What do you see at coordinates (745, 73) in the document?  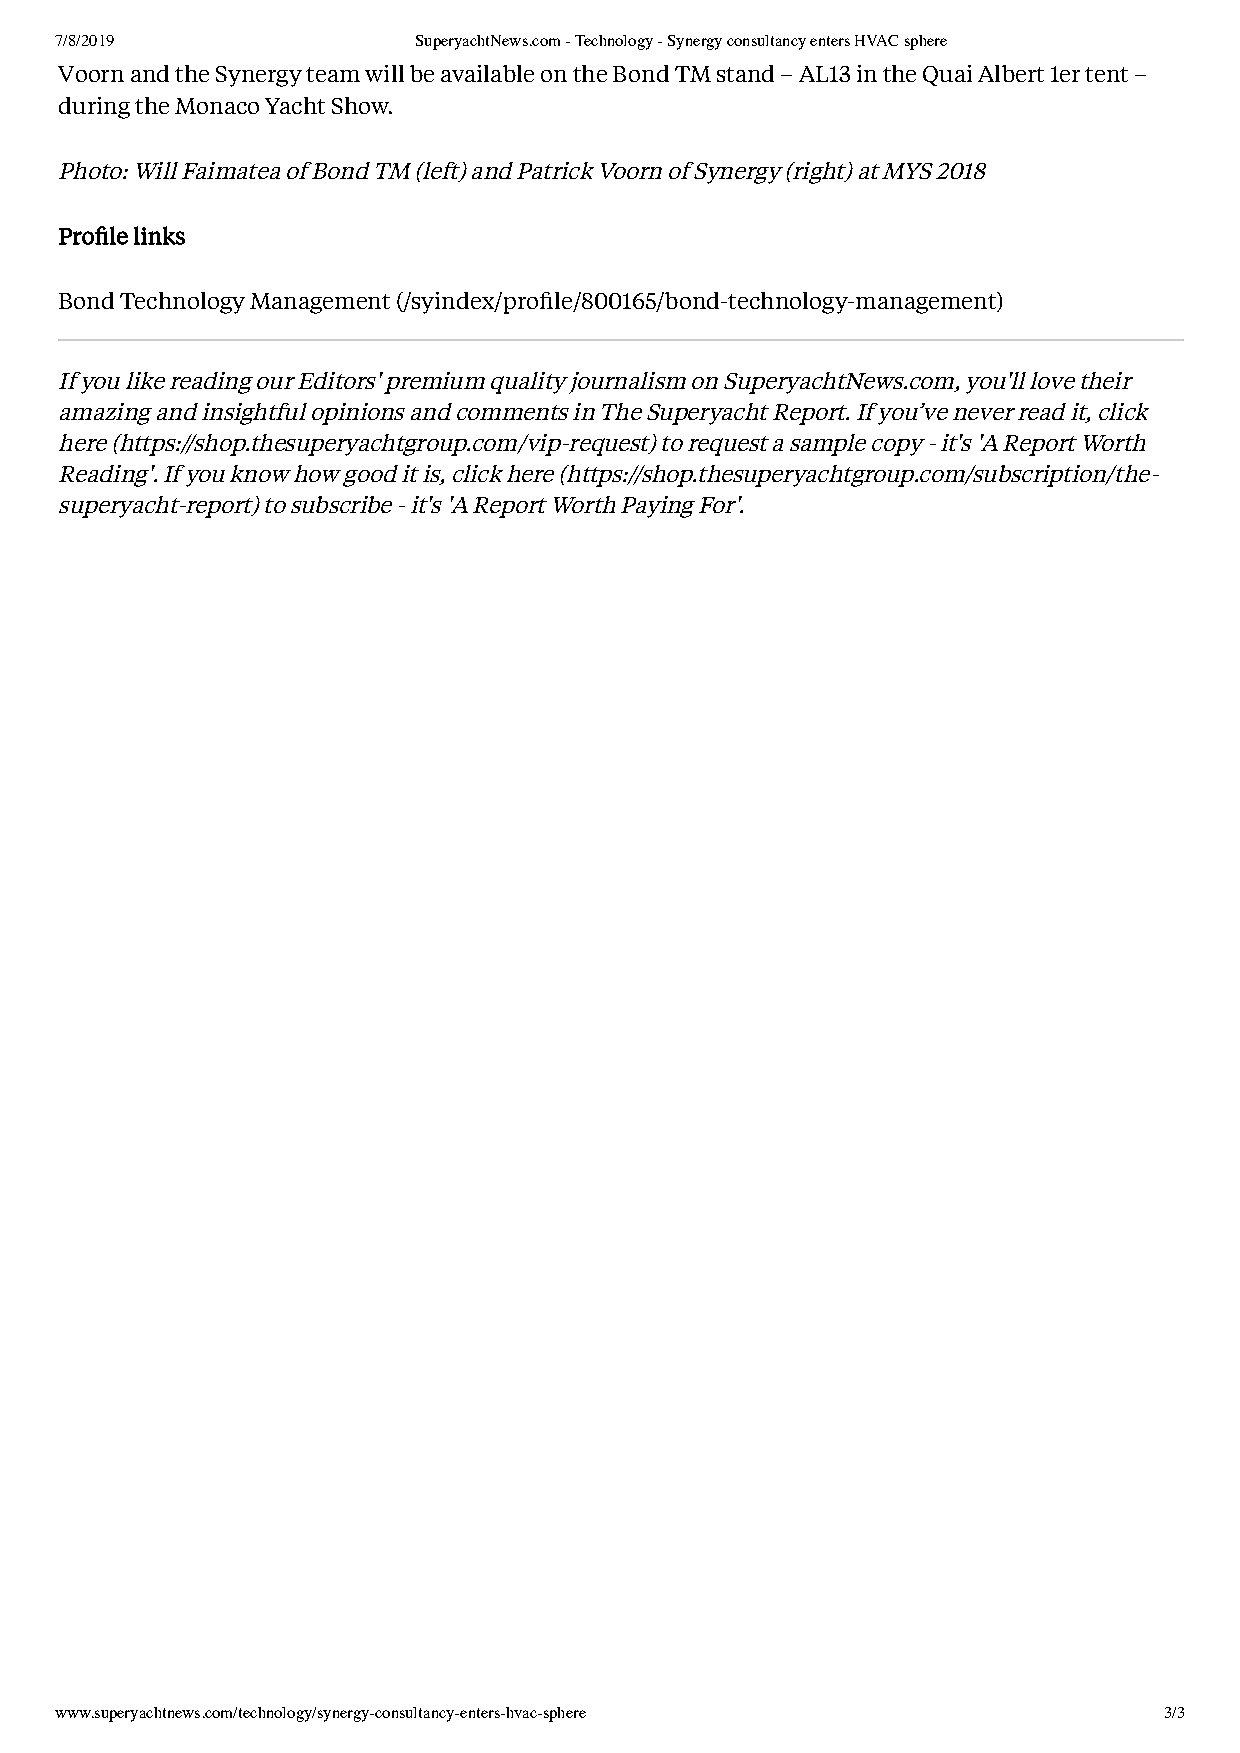 I see `stand` at bounding box center [745, 73].
